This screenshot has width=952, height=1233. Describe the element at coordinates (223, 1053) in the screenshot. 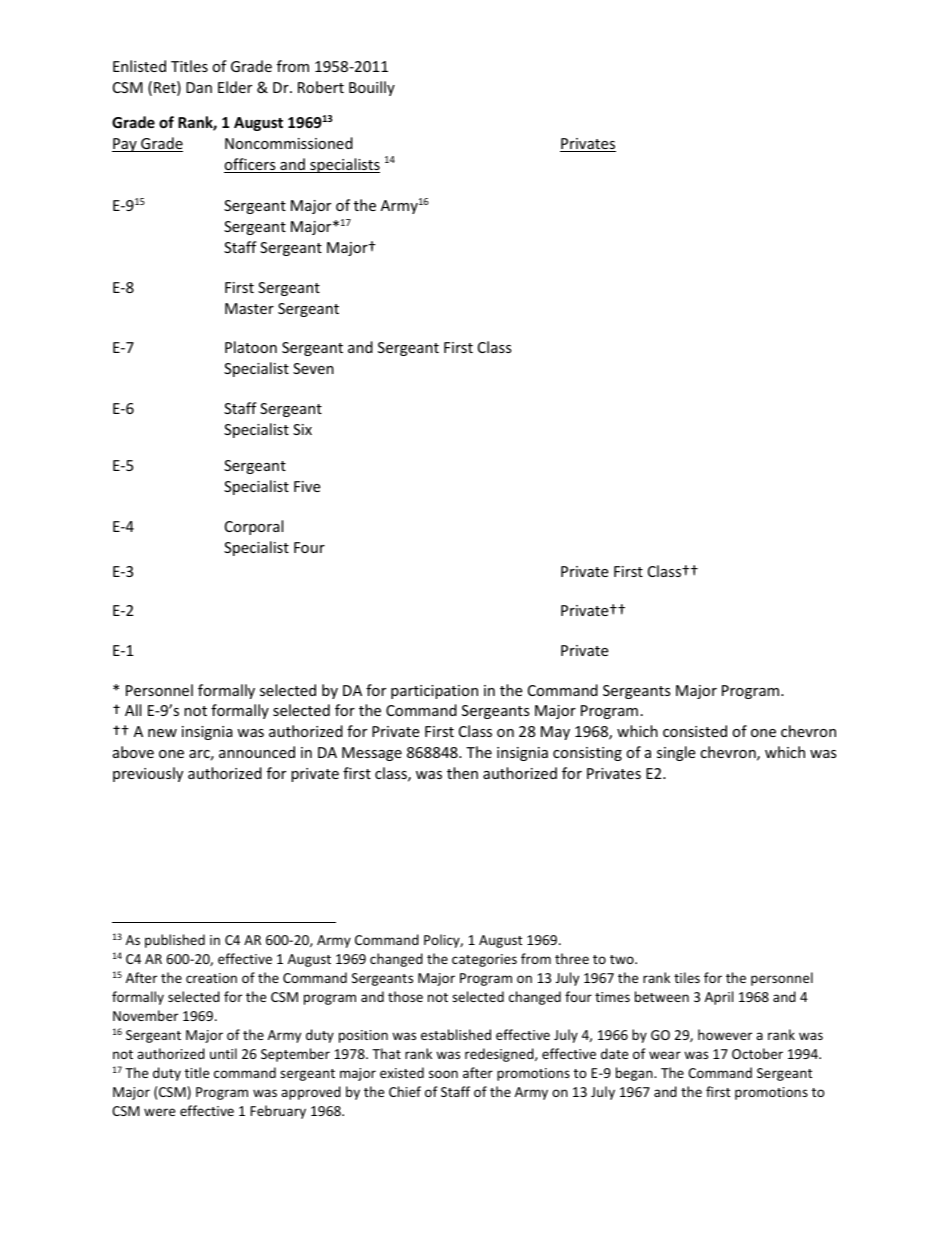

I see `until` at that location.
